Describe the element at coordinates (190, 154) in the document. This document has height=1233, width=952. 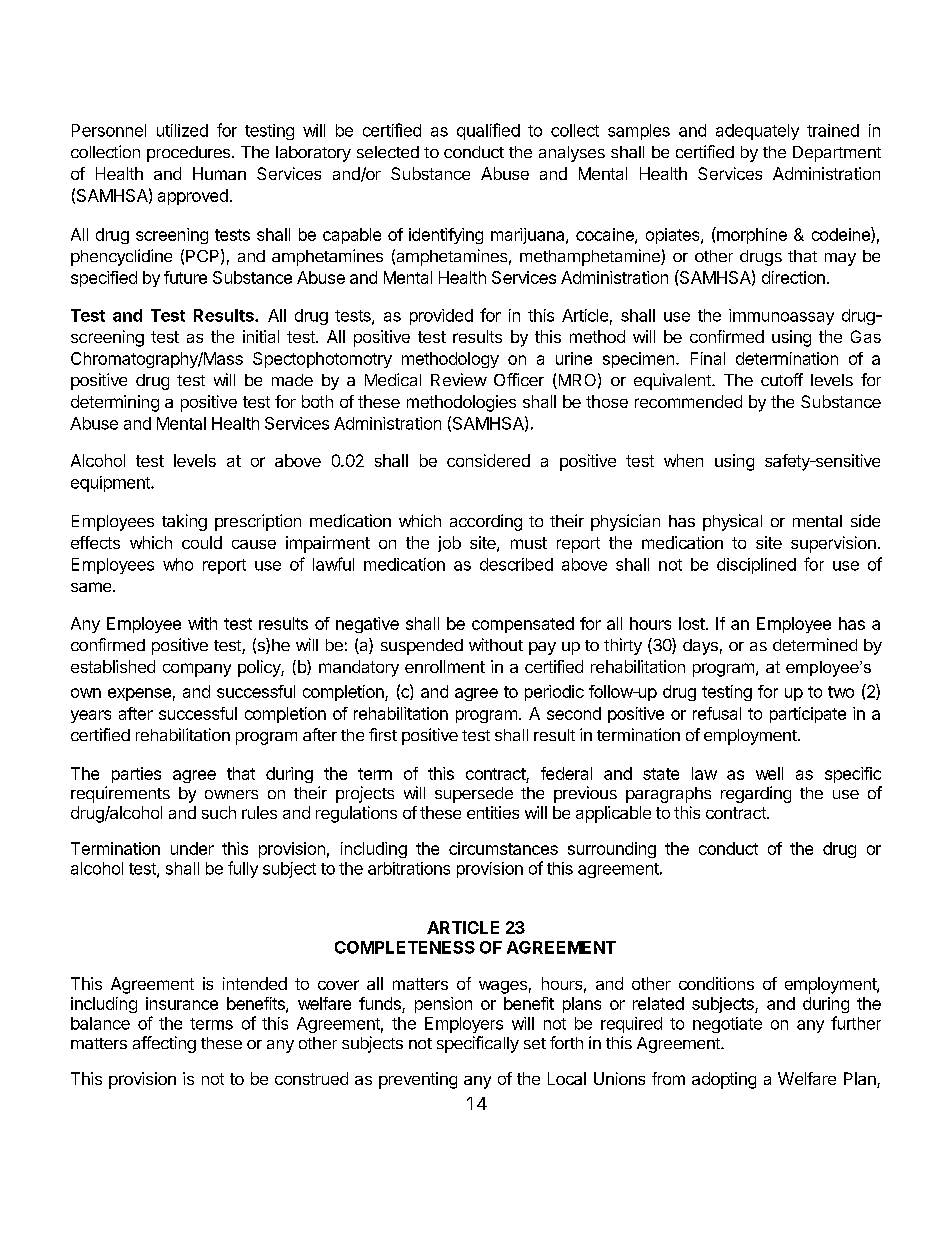
I see `procedures` at that location.
